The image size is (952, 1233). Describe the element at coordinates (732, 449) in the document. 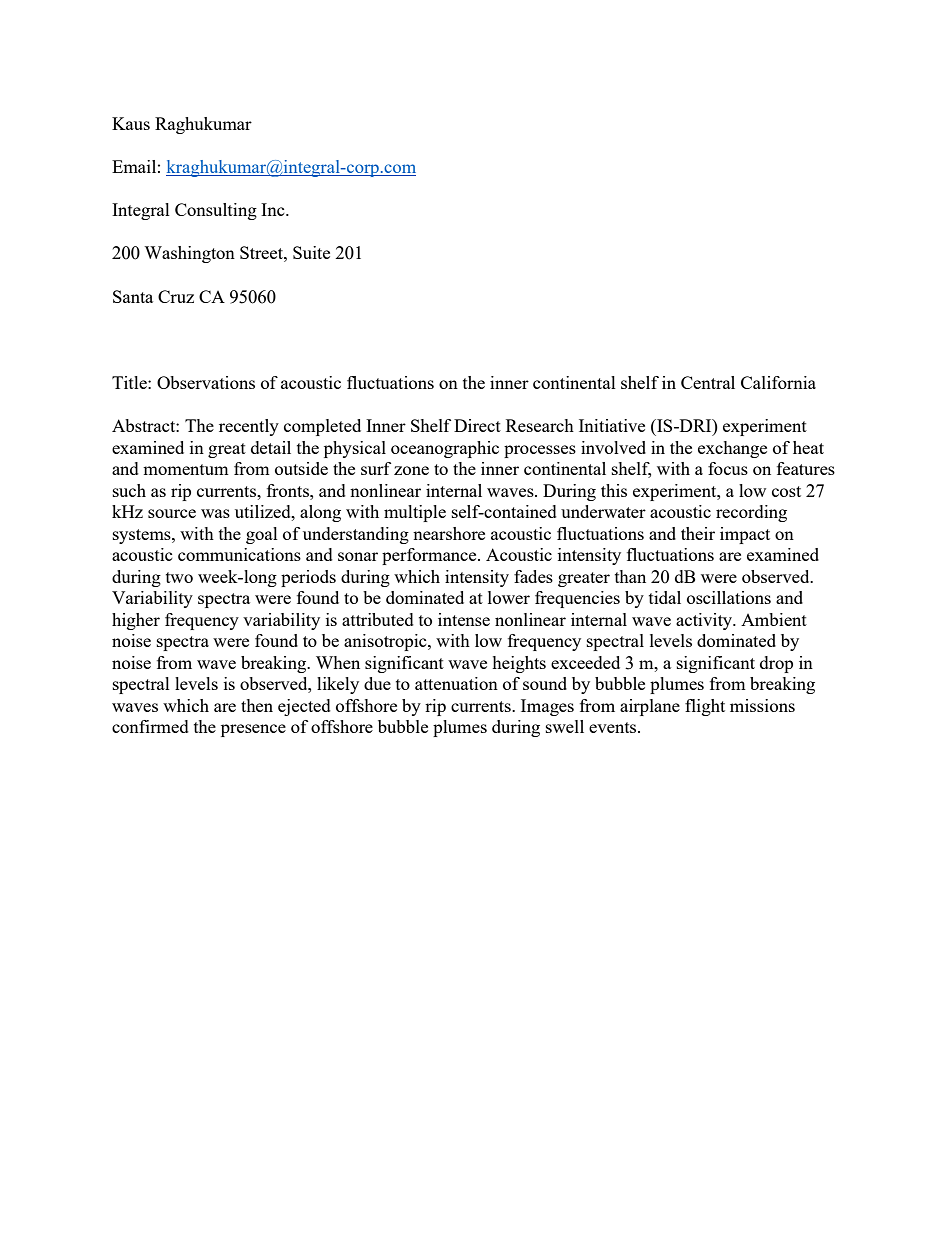

I see `exchange` at that location.
